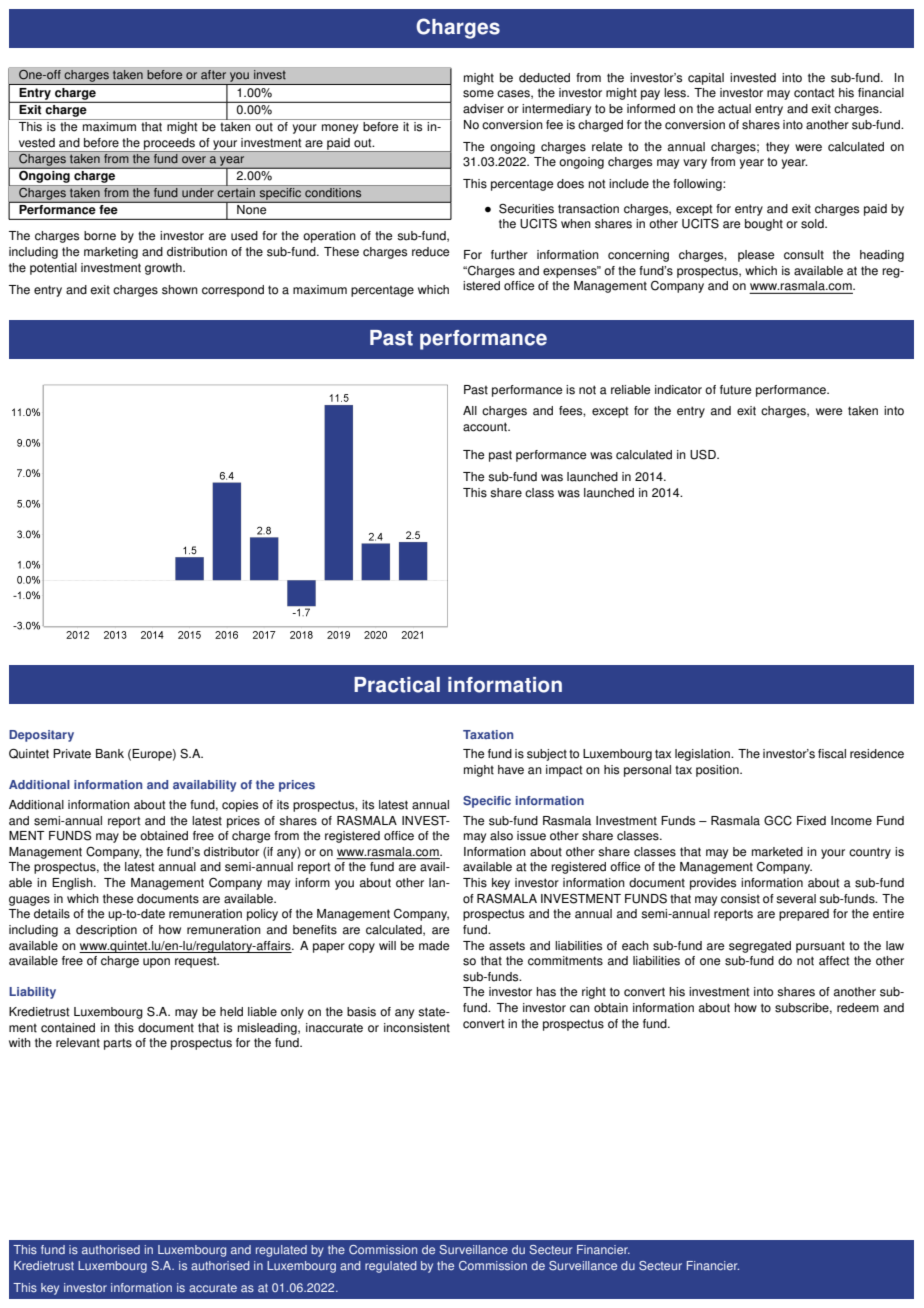 Image resolution: width=924 pixels, height=1308 pixels. What do you see at coordinates (213, 75) in the image?
I see `after` at bounding box center [213, 75].
